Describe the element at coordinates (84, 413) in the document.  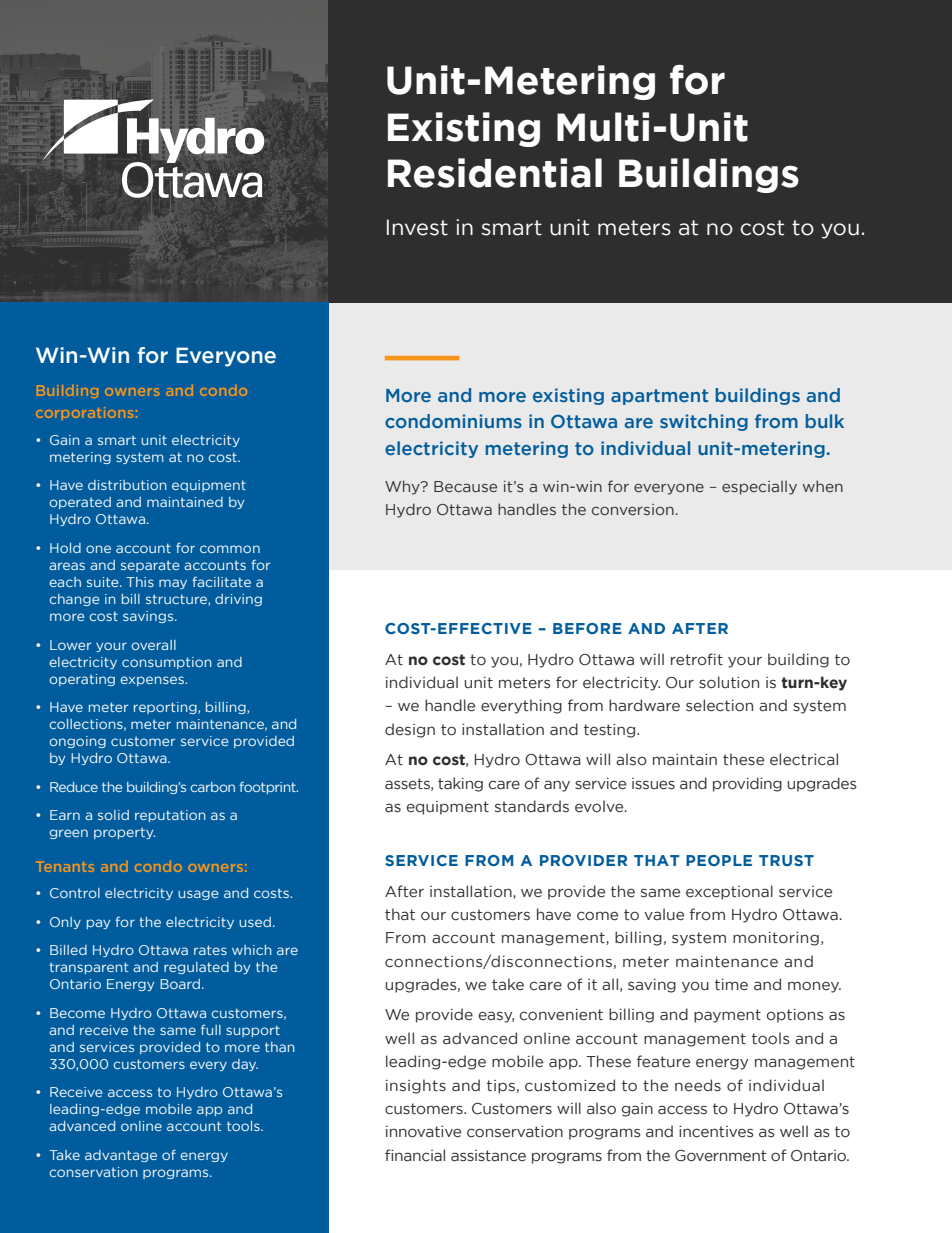
I see `corporations` at that location.
